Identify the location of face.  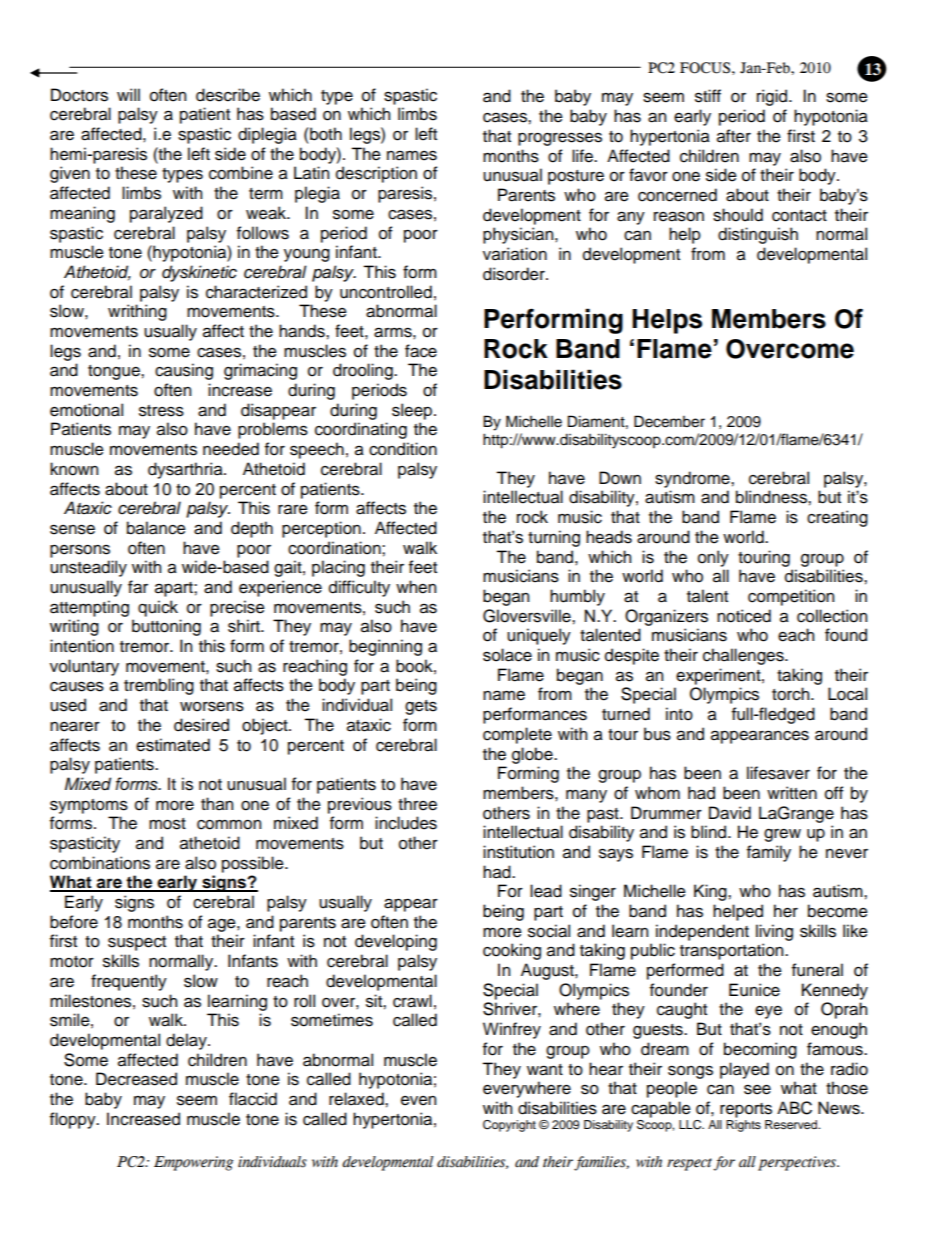
(421, 351).
